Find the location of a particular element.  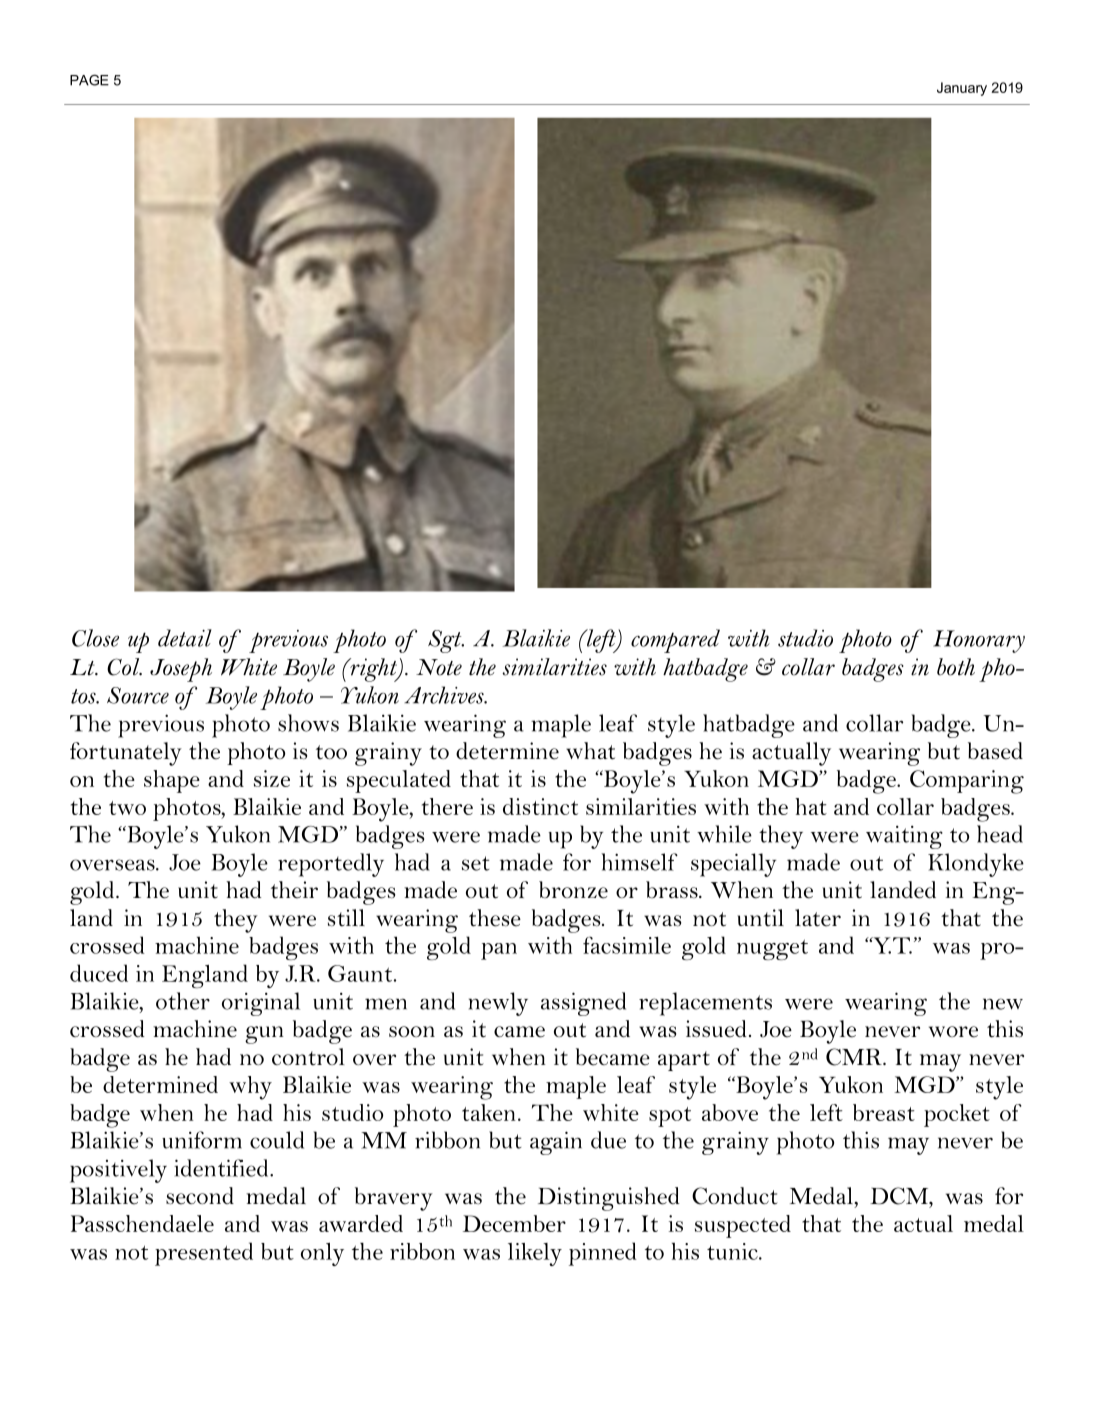

Honorary is located at coordinates (979, 641).
